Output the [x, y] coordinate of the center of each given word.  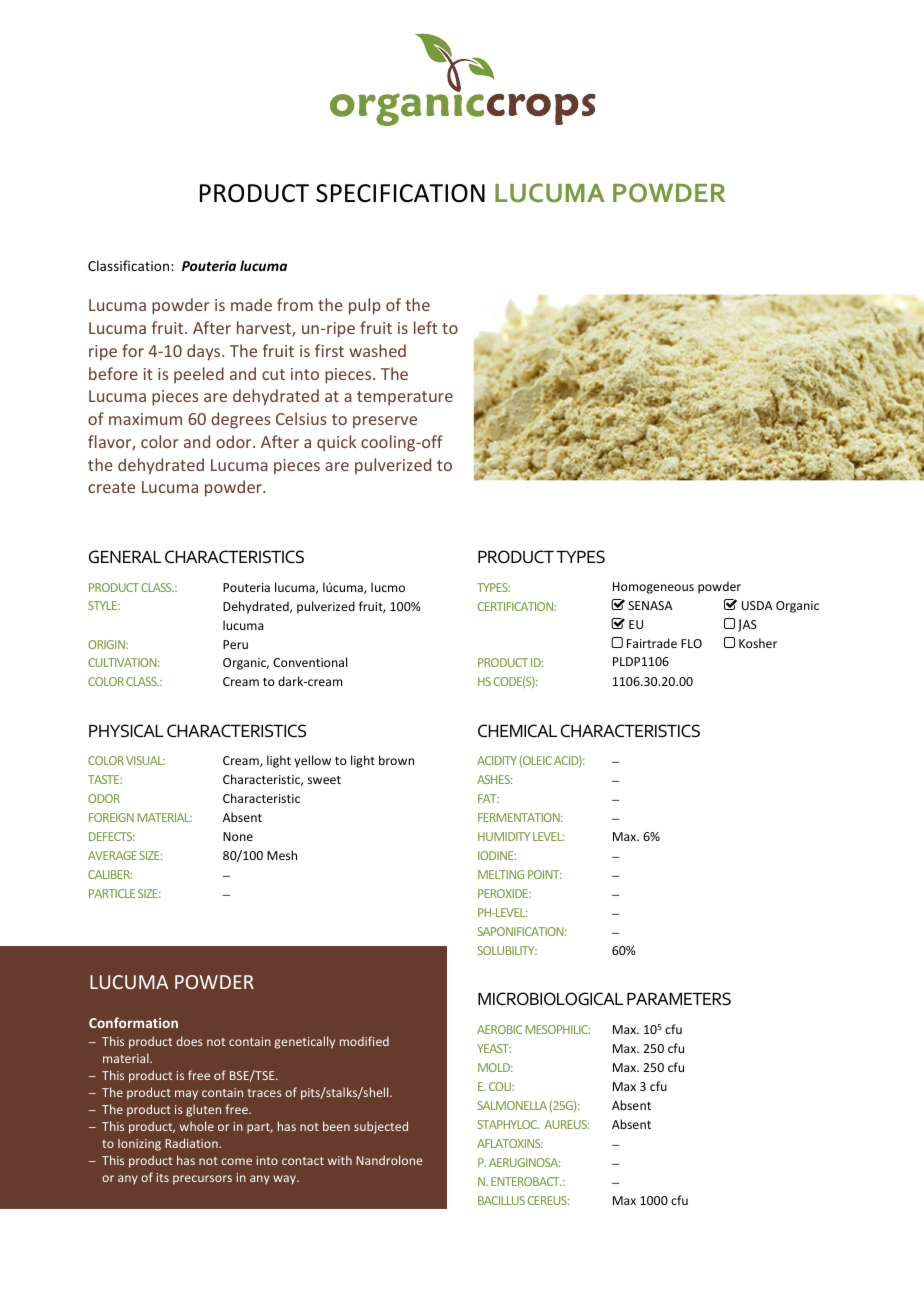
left [426, 327]
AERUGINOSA [524, 1162]
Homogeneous [653, 588]
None [238, 836]
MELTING [501, 874]
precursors [202, 1180]
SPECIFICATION [400, 193]
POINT [545, 874]
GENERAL [125, 557]
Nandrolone [389, 1160]
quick [336, 443]
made [251, 304]
